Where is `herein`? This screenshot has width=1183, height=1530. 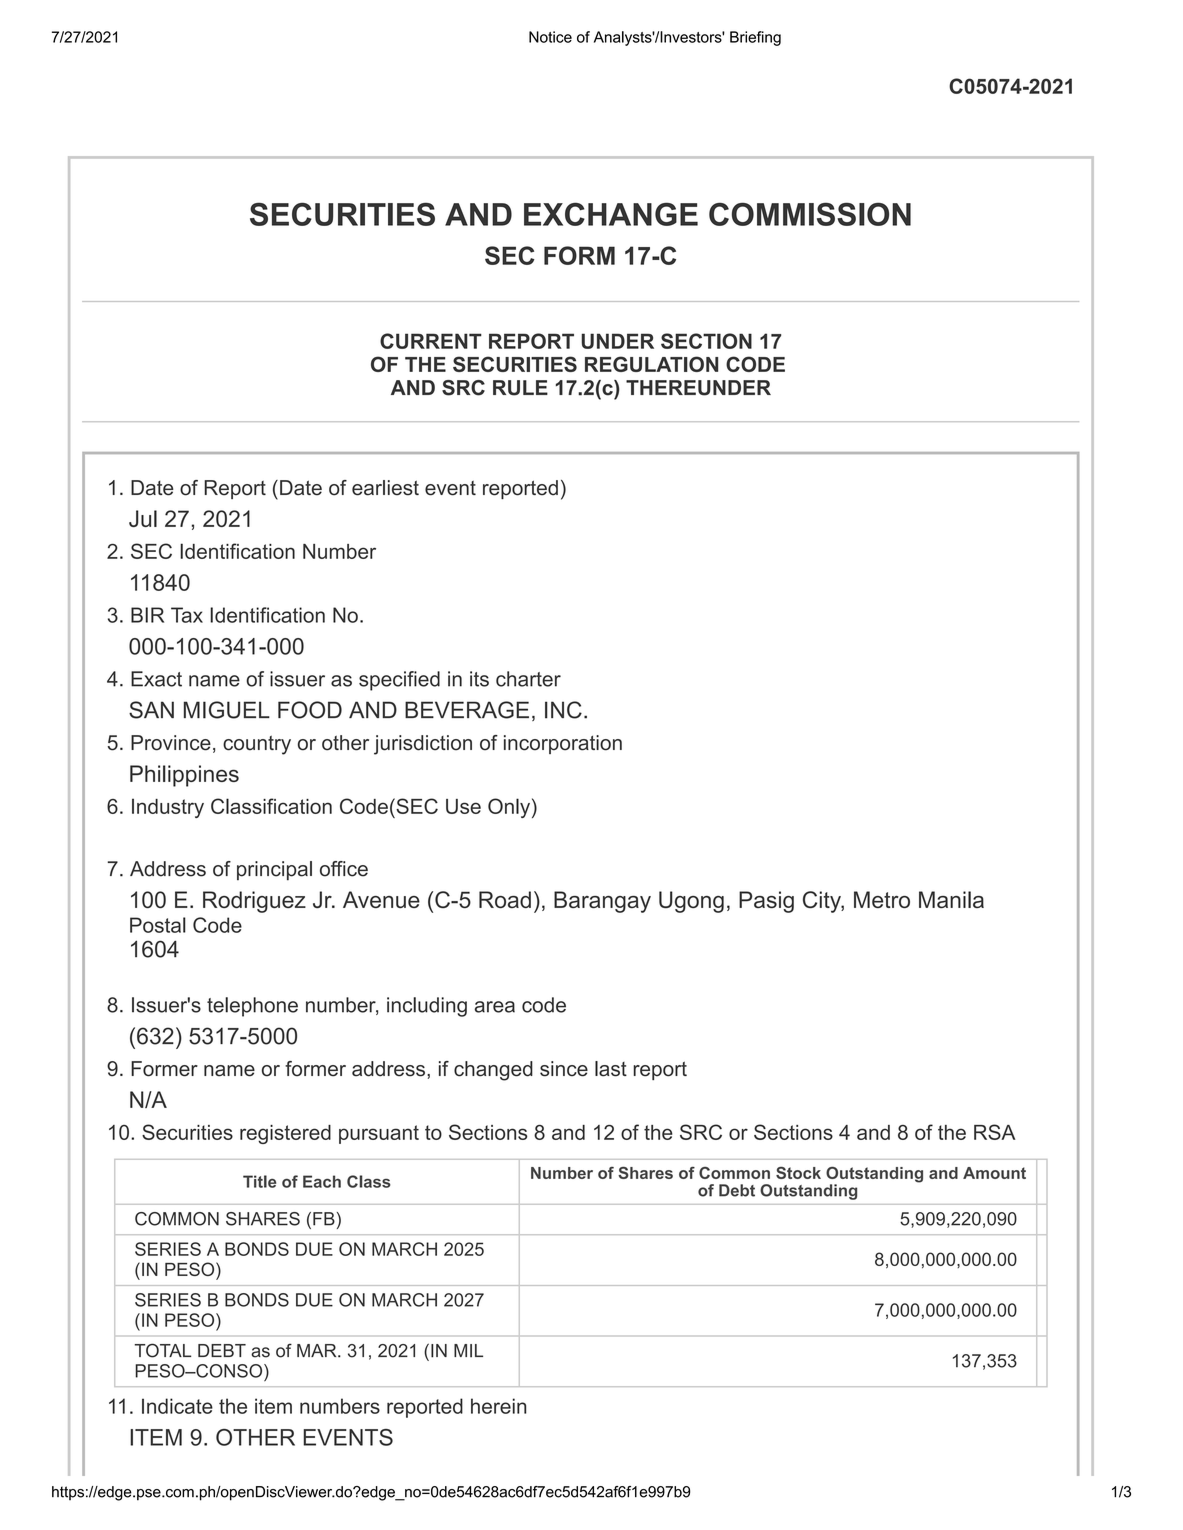 herein is located at coordinates (498, 1406).
